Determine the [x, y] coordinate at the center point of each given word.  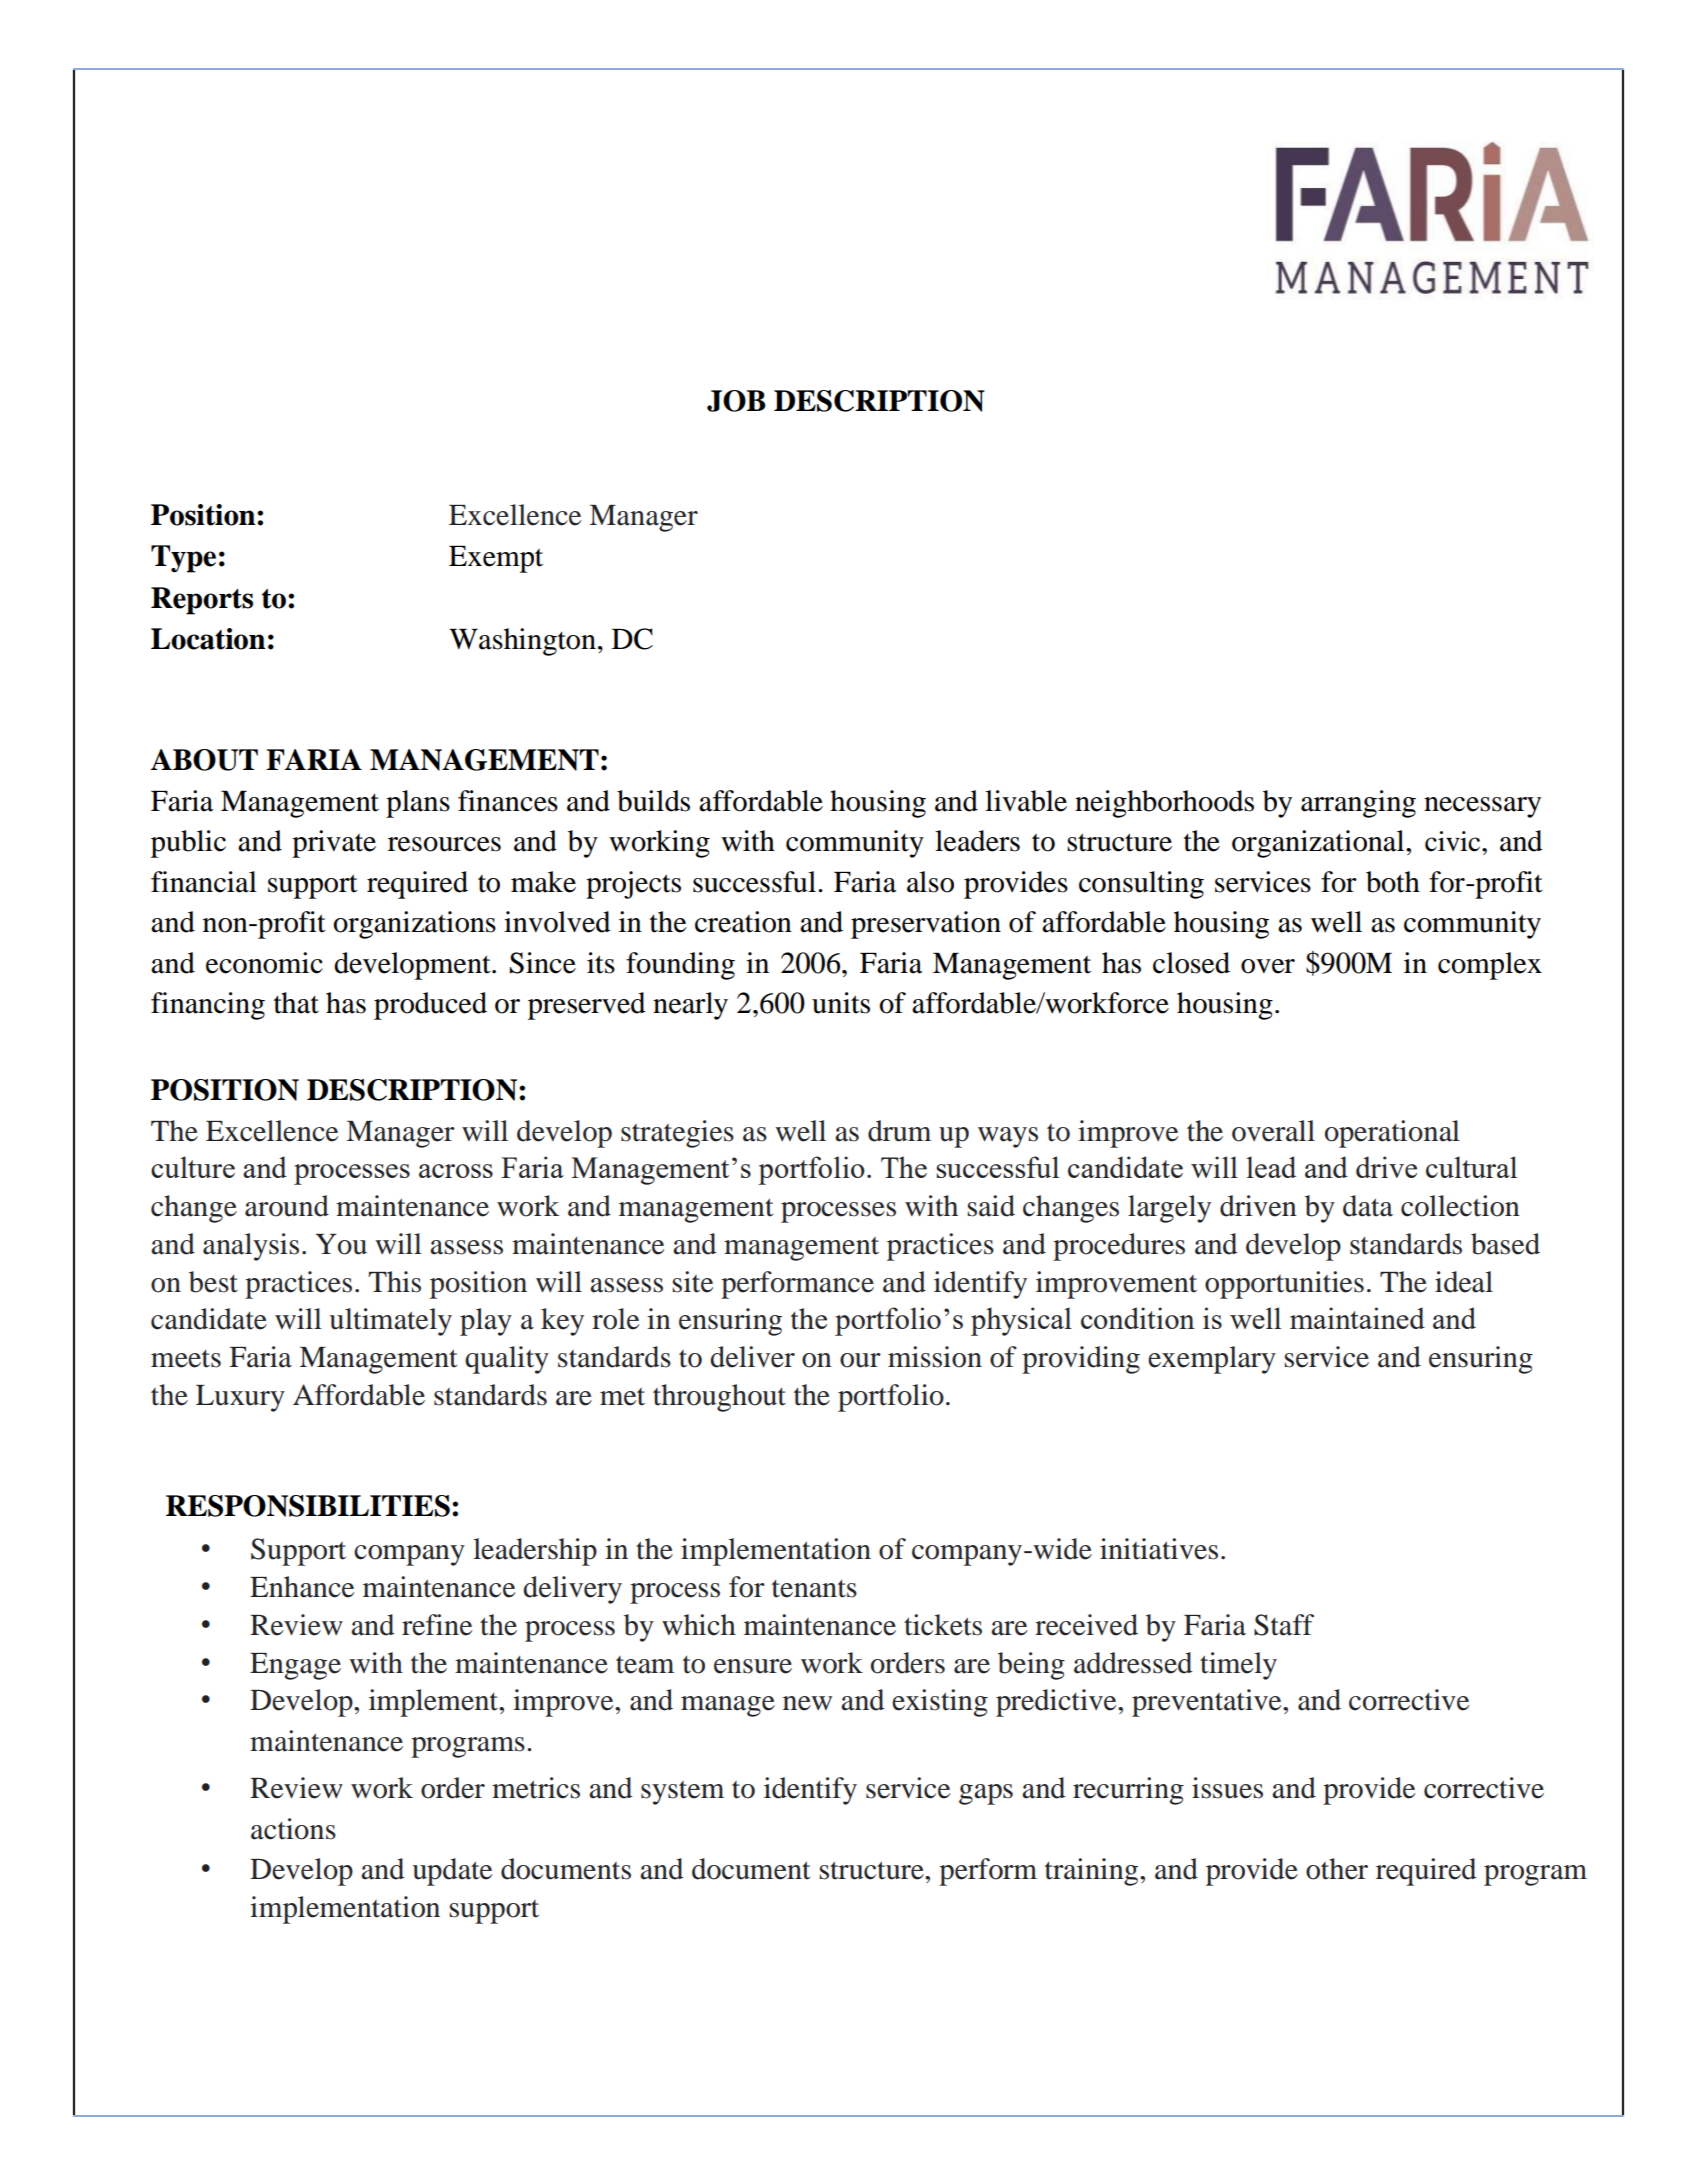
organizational [1319, 844]
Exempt [496, 559]
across [456, 1171]
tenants [814, 1589]
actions [293, 1829]
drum [899, 1131]
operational [1392, 1134]
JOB [736, 401]
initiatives [1159, 1549]
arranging [1358, 804]
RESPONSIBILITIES [308, 1506]
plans [418, 804]
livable [1026, 801]
